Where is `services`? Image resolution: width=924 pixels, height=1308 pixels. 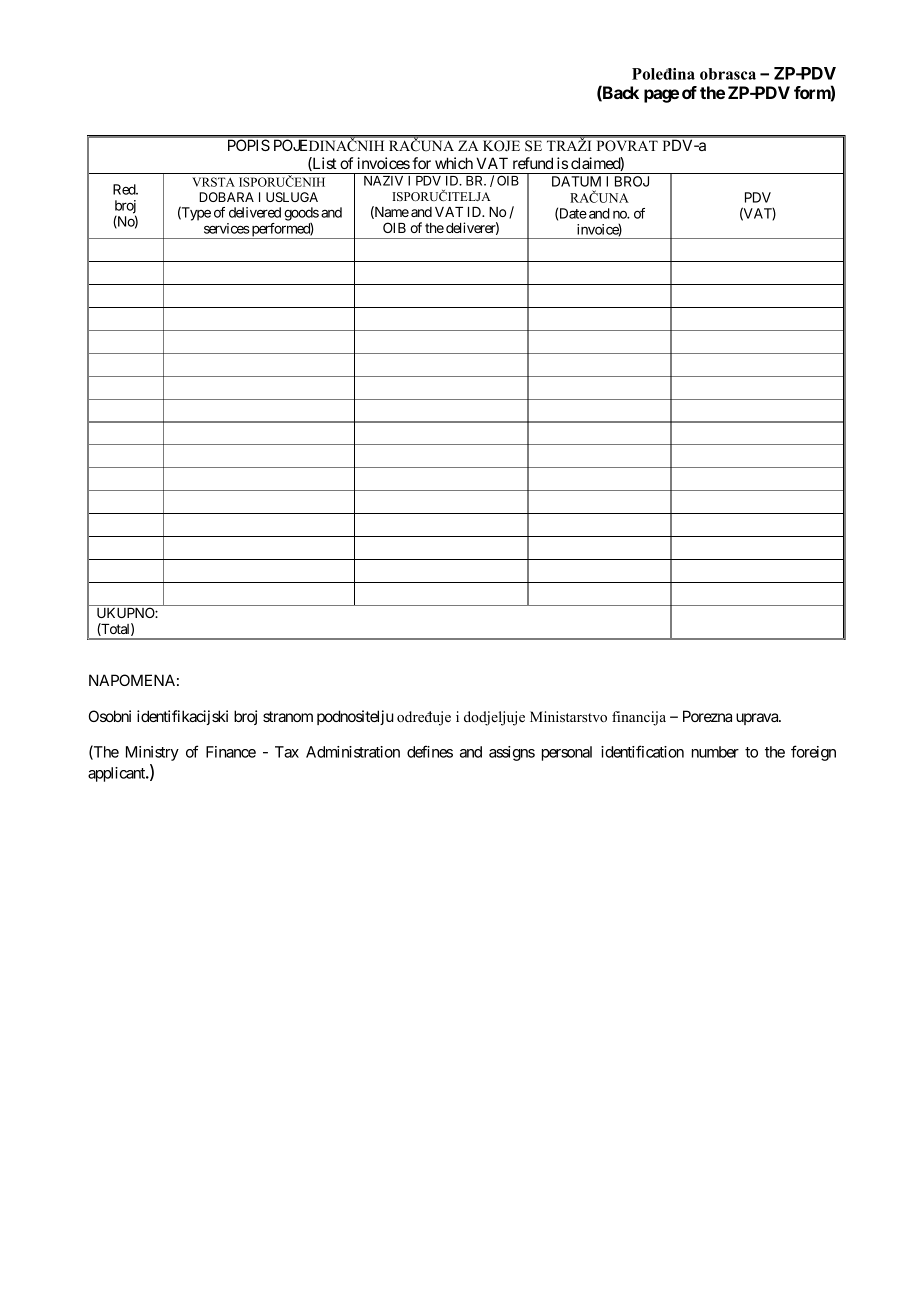
services is located at coordinates (227, 228).
